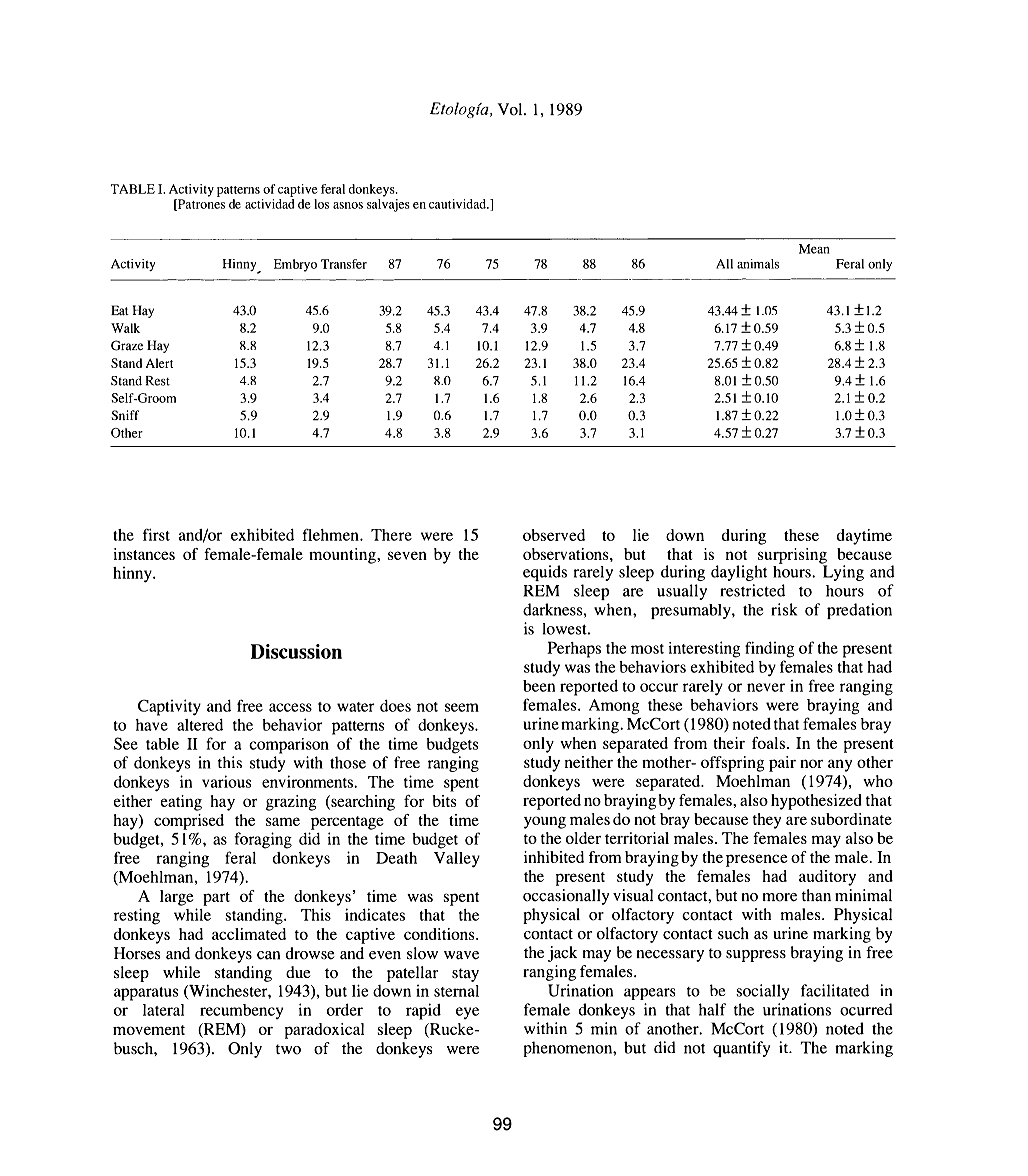  I want to click on altered, so click(200, 725).
